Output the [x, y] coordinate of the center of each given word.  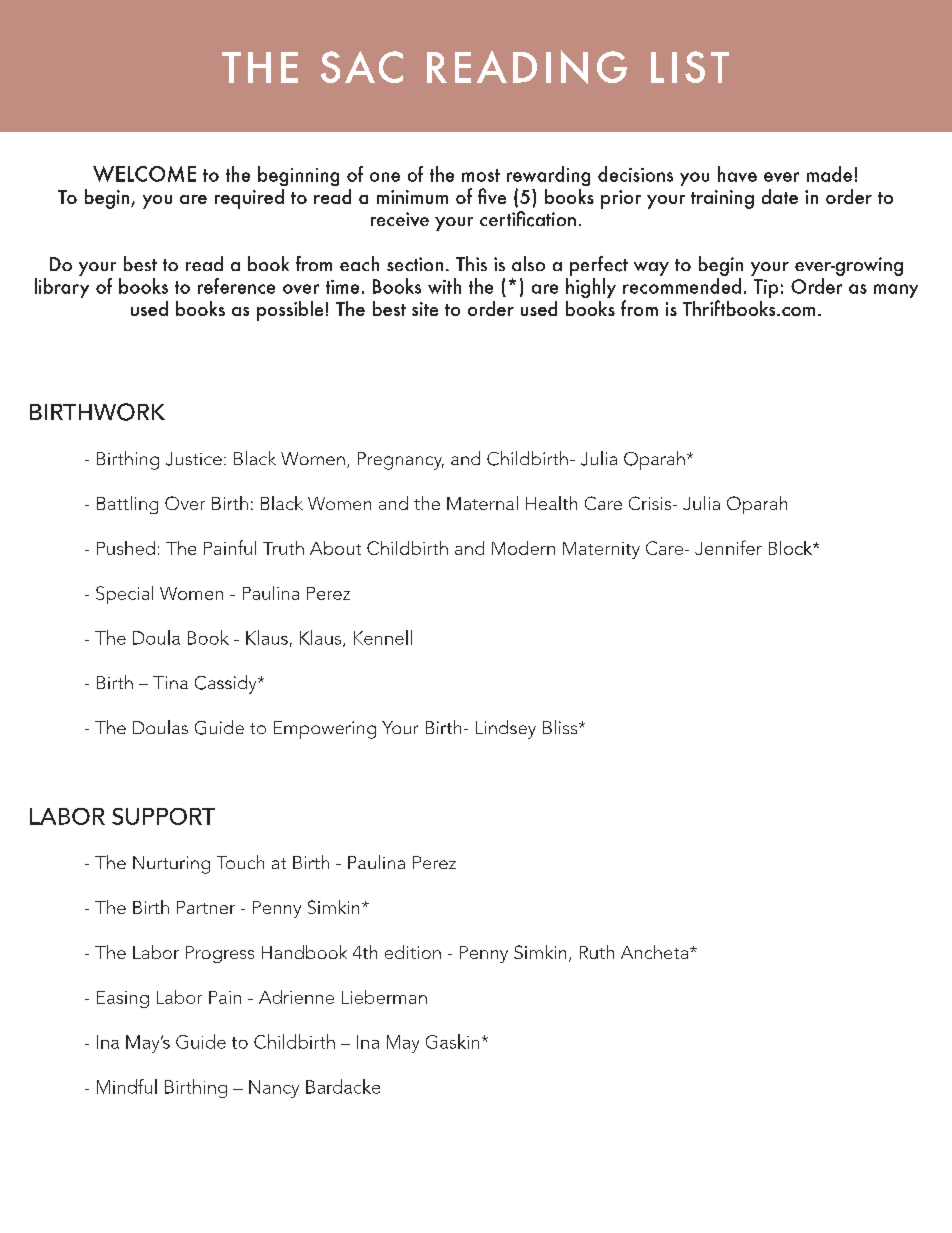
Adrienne [296, 997]
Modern [523, 548]
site [425, 309]
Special [124, 595]
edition [413, 952]
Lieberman [384, 997]
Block [792, 548]
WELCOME [144, 174]
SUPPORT [163, 816]
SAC [362, 67]
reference [236, 286]
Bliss [561, 727]
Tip [766, 288]
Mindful [127, 1086]
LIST [690, 67]
